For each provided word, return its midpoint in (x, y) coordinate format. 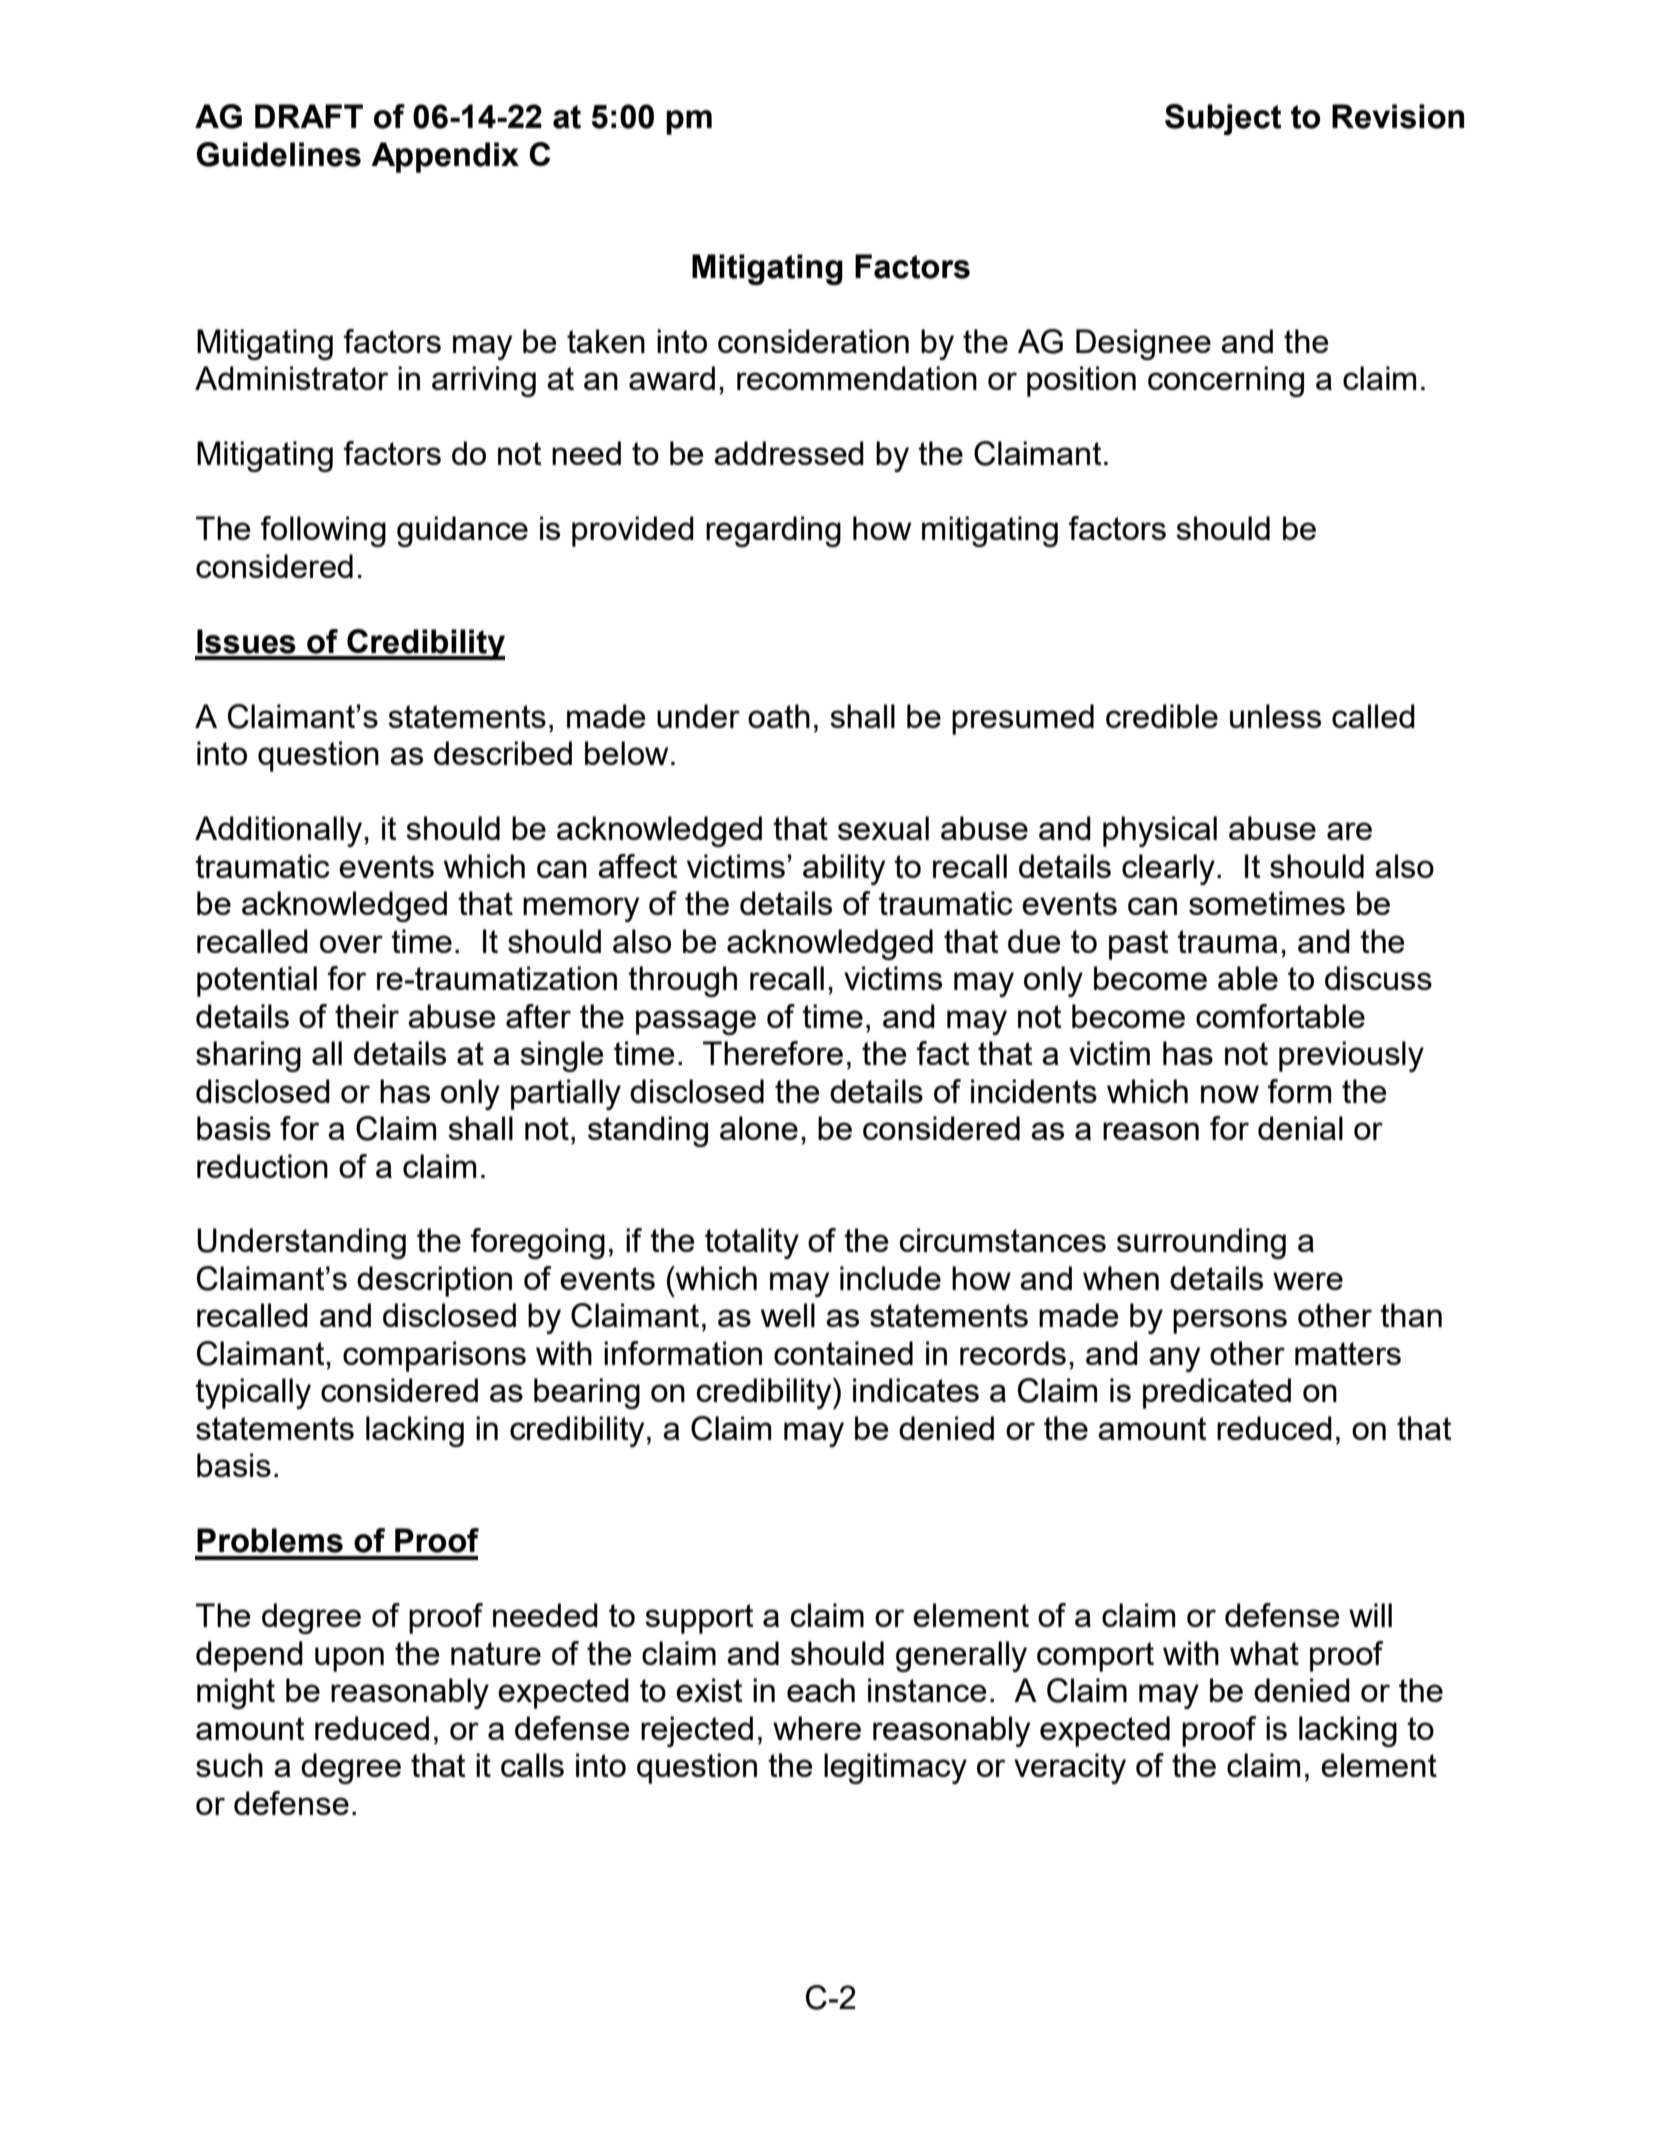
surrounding (1201, 1243)
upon (349, 1659)
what (1264, 1653)
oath (779, 716)
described (503, 753)
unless (1275, 716)
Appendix (445, 157)
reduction (262, 1166)
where (817, 1728)
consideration (813, 341)
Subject (1223, 119)
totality (752, 1243)
